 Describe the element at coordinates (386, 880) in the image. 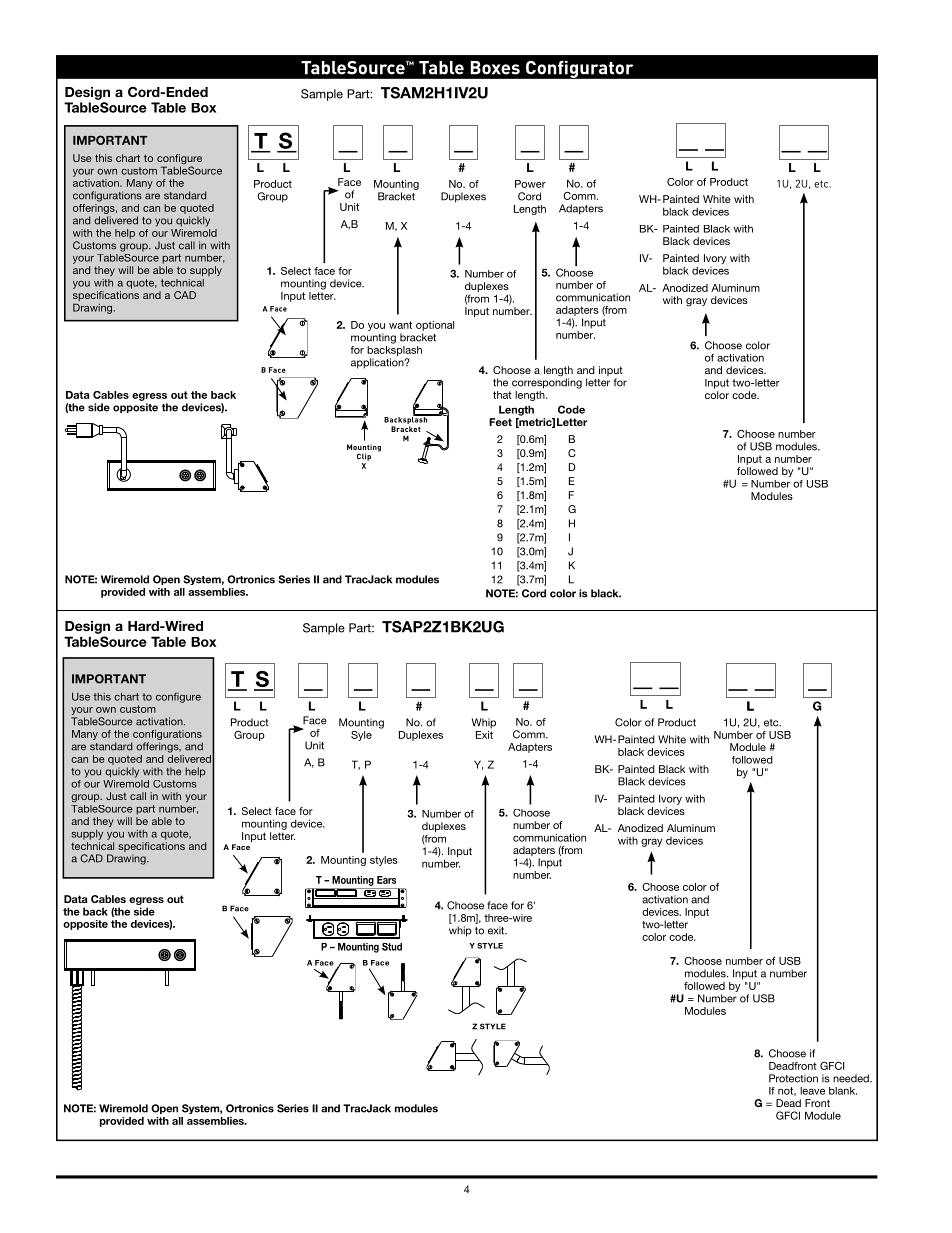

I see `Ears` at that location.
